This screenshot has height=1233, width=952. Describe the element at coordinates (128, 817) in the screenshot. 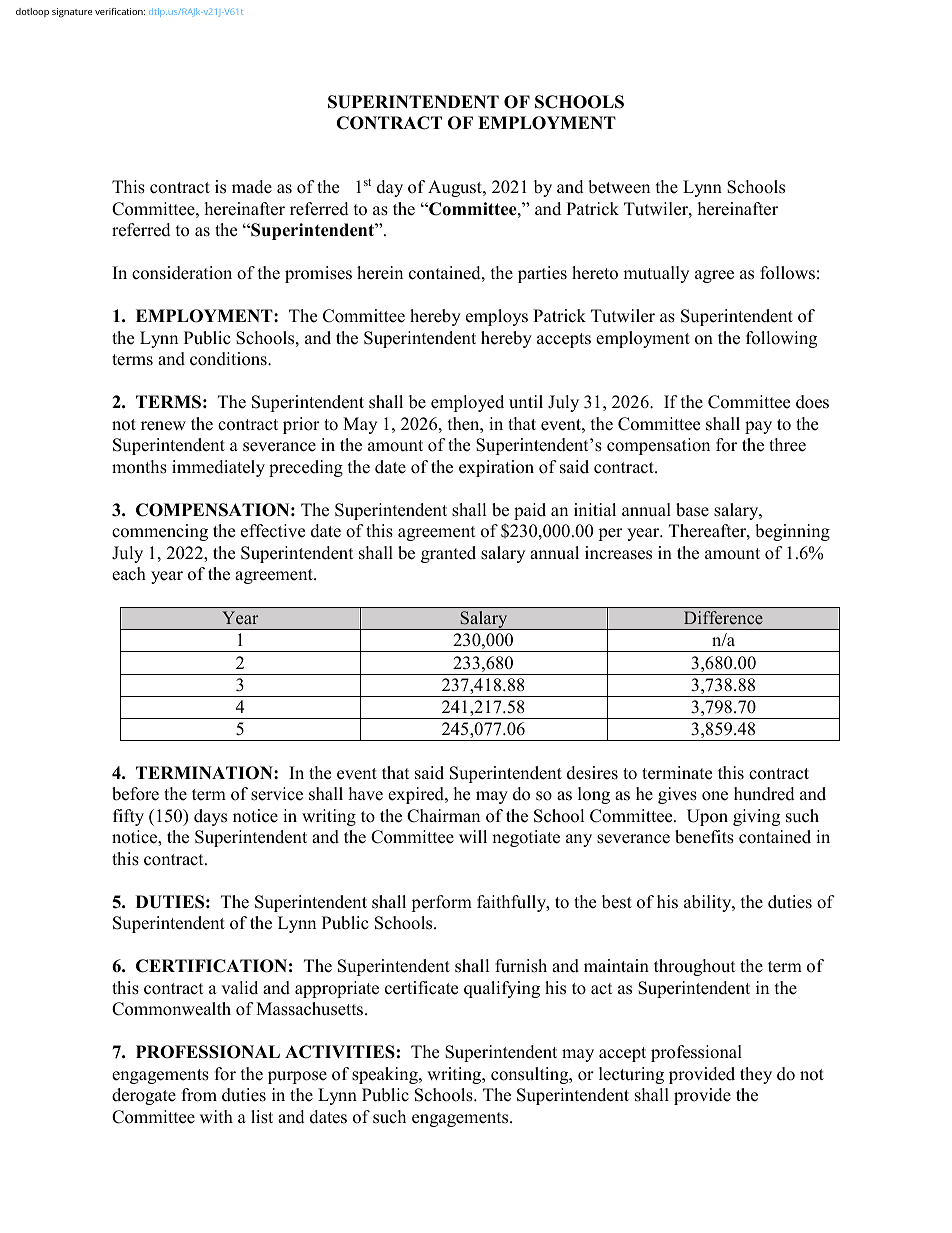

I see `fifty` at that location.
